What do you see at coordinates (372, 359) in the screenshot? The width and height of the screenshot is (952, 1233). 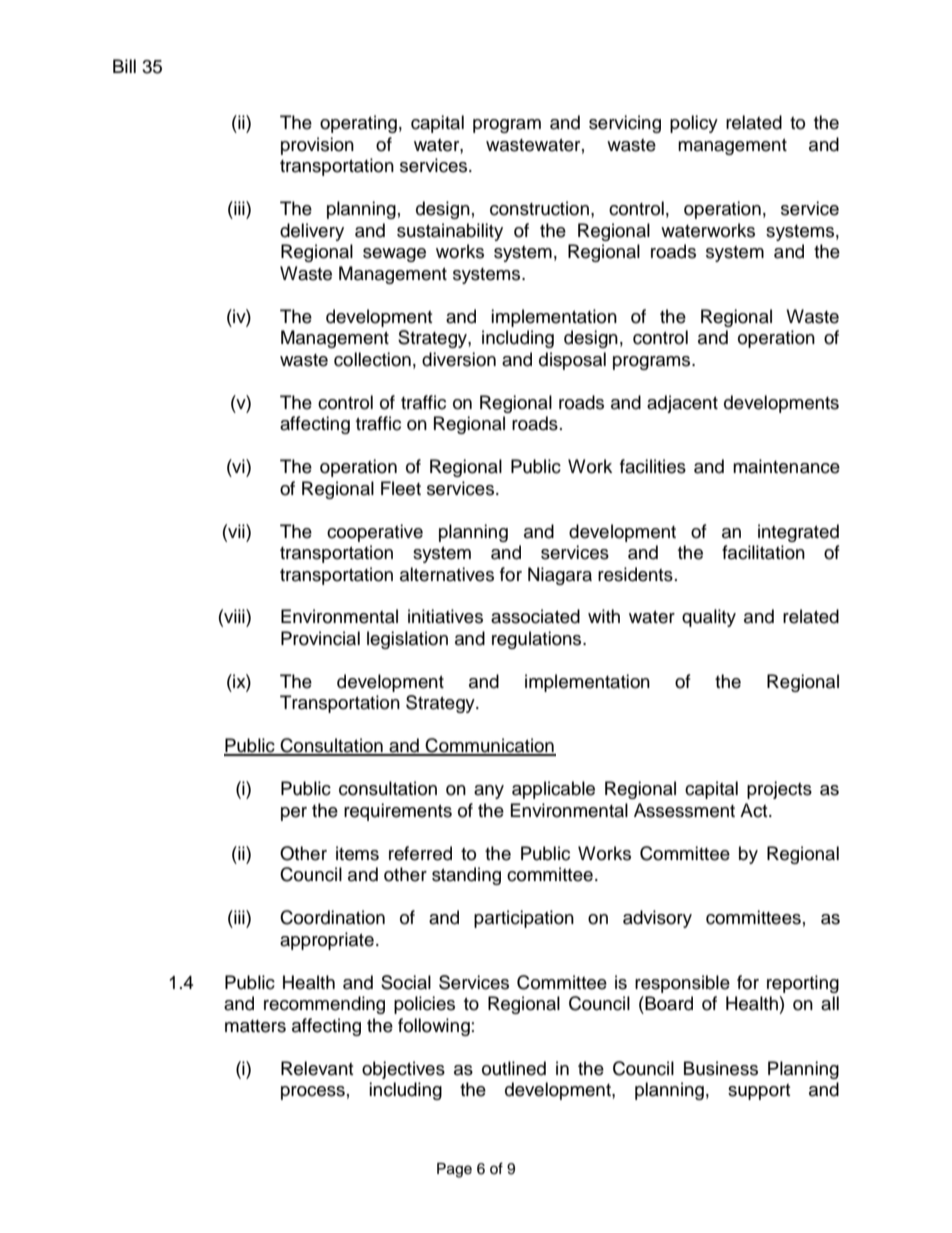 I see `collection` at bounding box center [372, 359].
